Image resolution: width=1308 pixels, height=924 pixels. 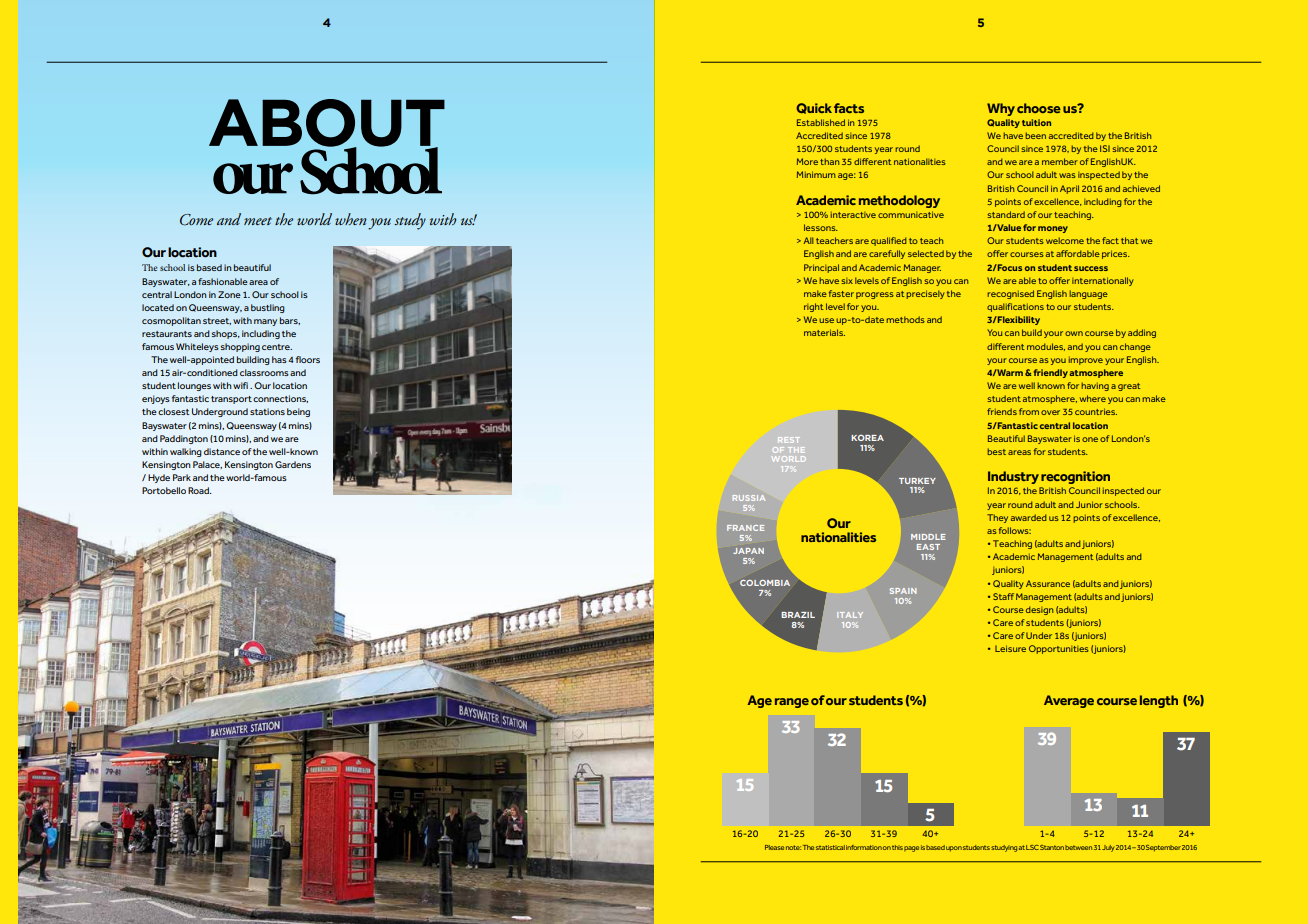 What do you see at coordinates (765, 583) in the screenshot?
I see `COLOMBIA` at bounding box center [765, 583].
